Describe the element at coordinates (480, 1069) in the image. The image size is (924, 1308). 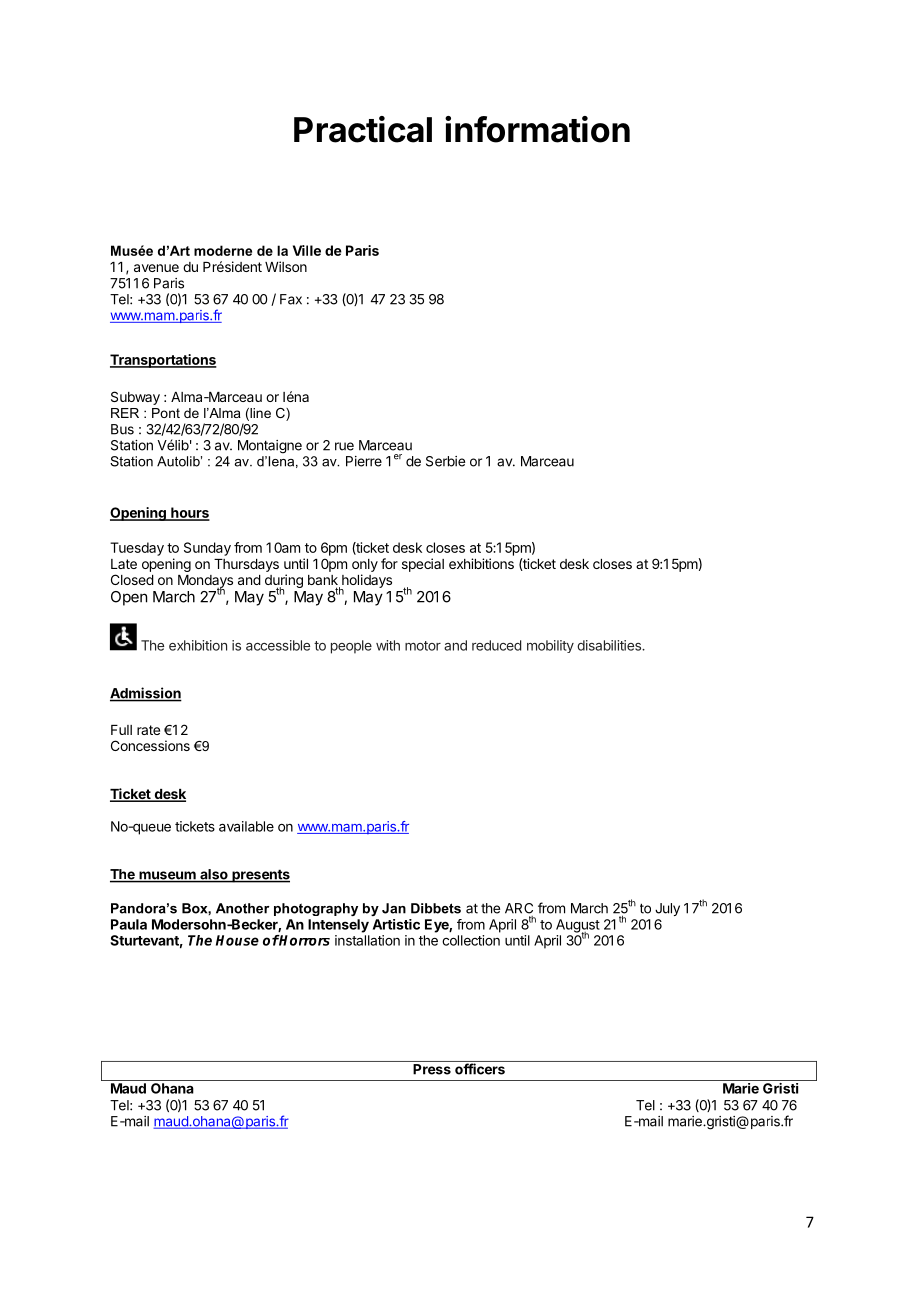
I see `officers` at that location.
